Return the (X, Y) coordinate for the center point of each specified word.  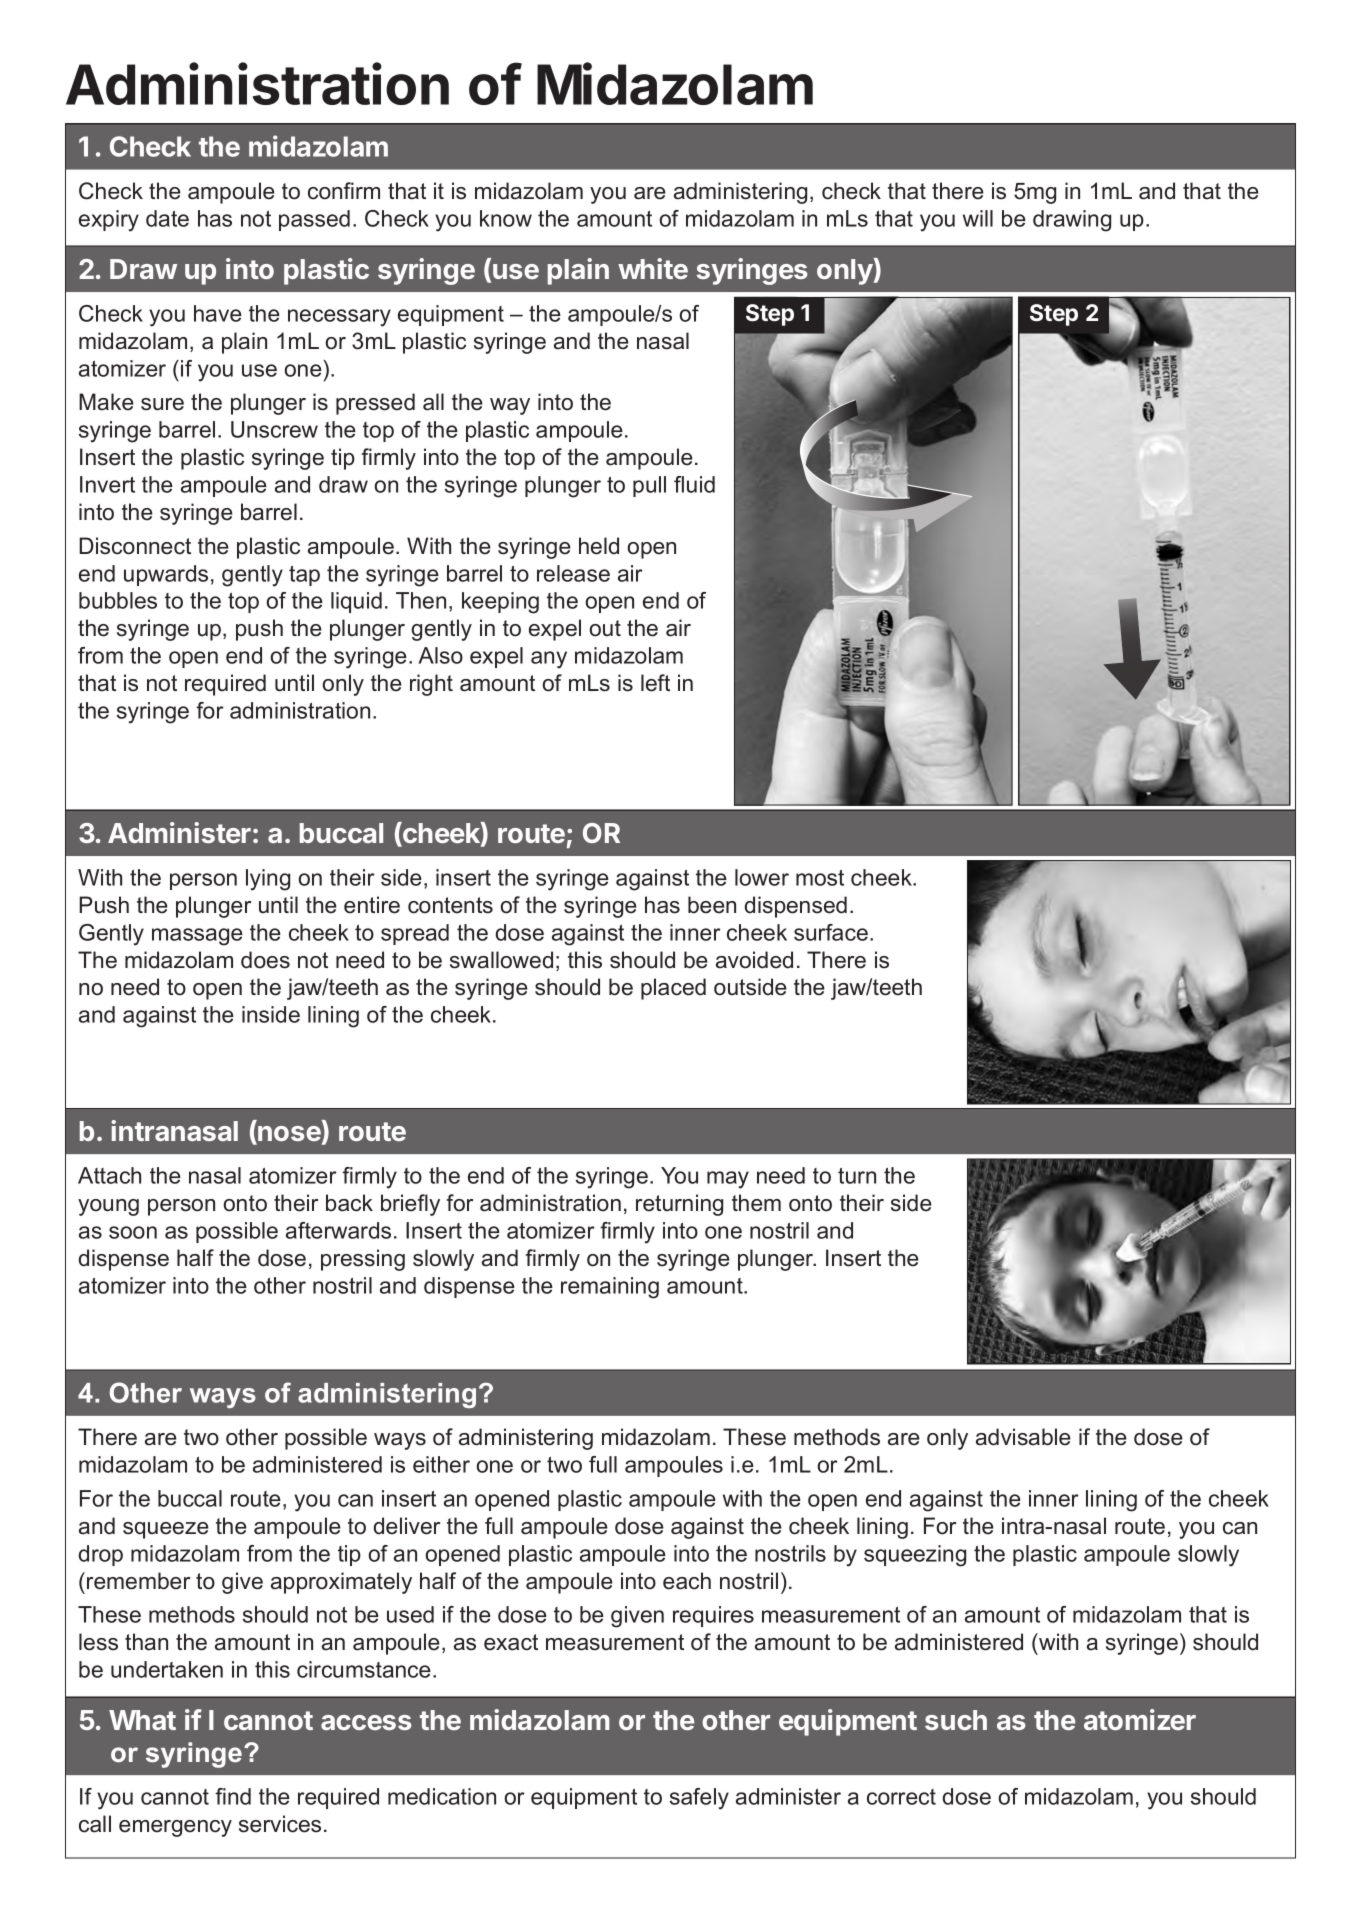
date (167, 218)
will (978, 218)
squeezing (915, 1556)
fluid (694, 484)
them (756, 1203)
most (820, 878)
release (573, 573)
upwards (166, 575)
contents (450, 905)
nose (288, 1135)
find (233, 1796)
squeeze (166, 1530)
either (441, 1464)
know (506, 218)
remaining (610, 1288)
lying (268, 880)
